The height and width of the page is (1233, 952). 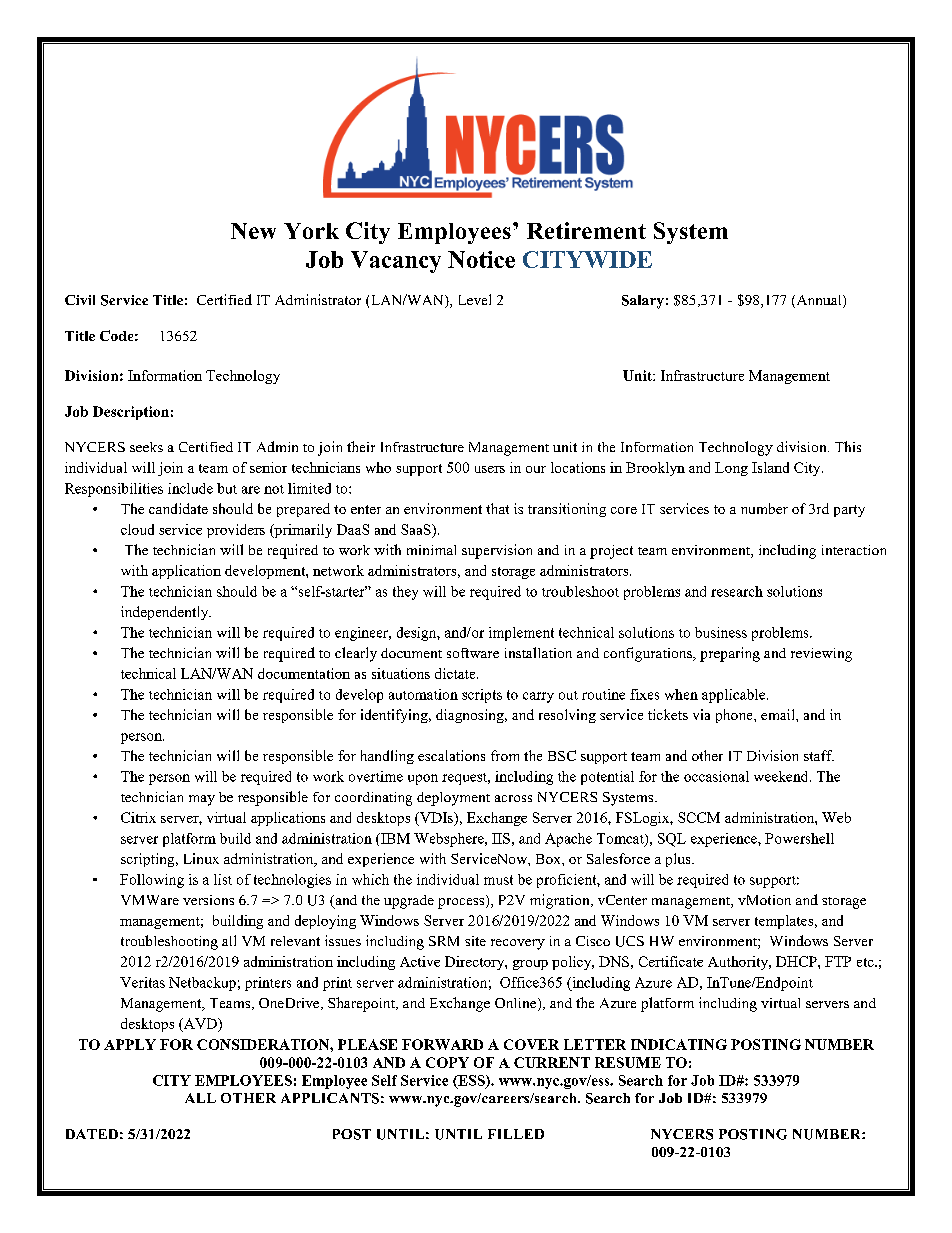 I want to click on DHCP, so click(x=797, y=961).
